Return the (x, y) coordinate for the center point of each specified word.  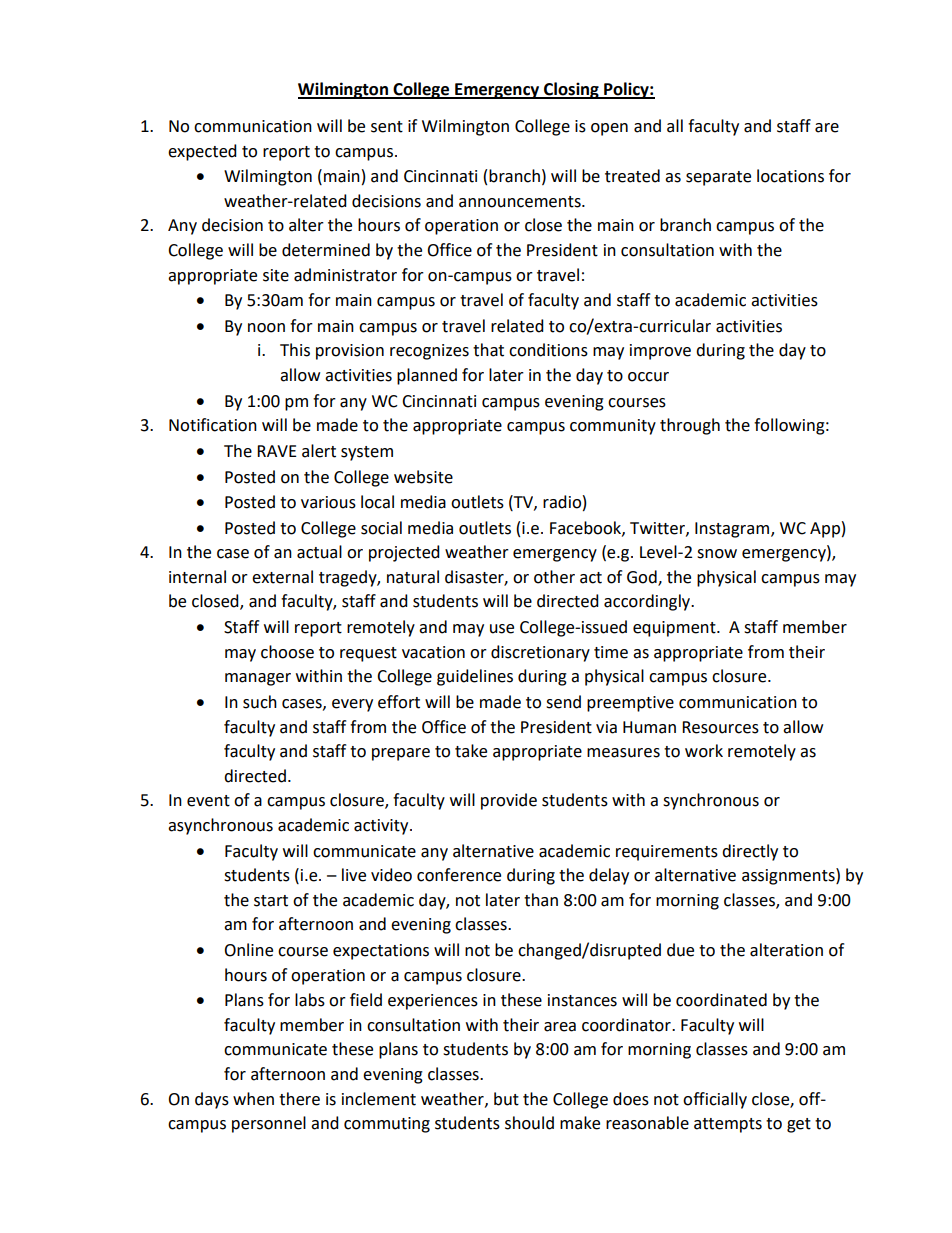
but (506, 1099)
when (253, 1099)
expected (202, 152)
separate (718, 178)
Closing (571, 90)
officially (715, 1100)
